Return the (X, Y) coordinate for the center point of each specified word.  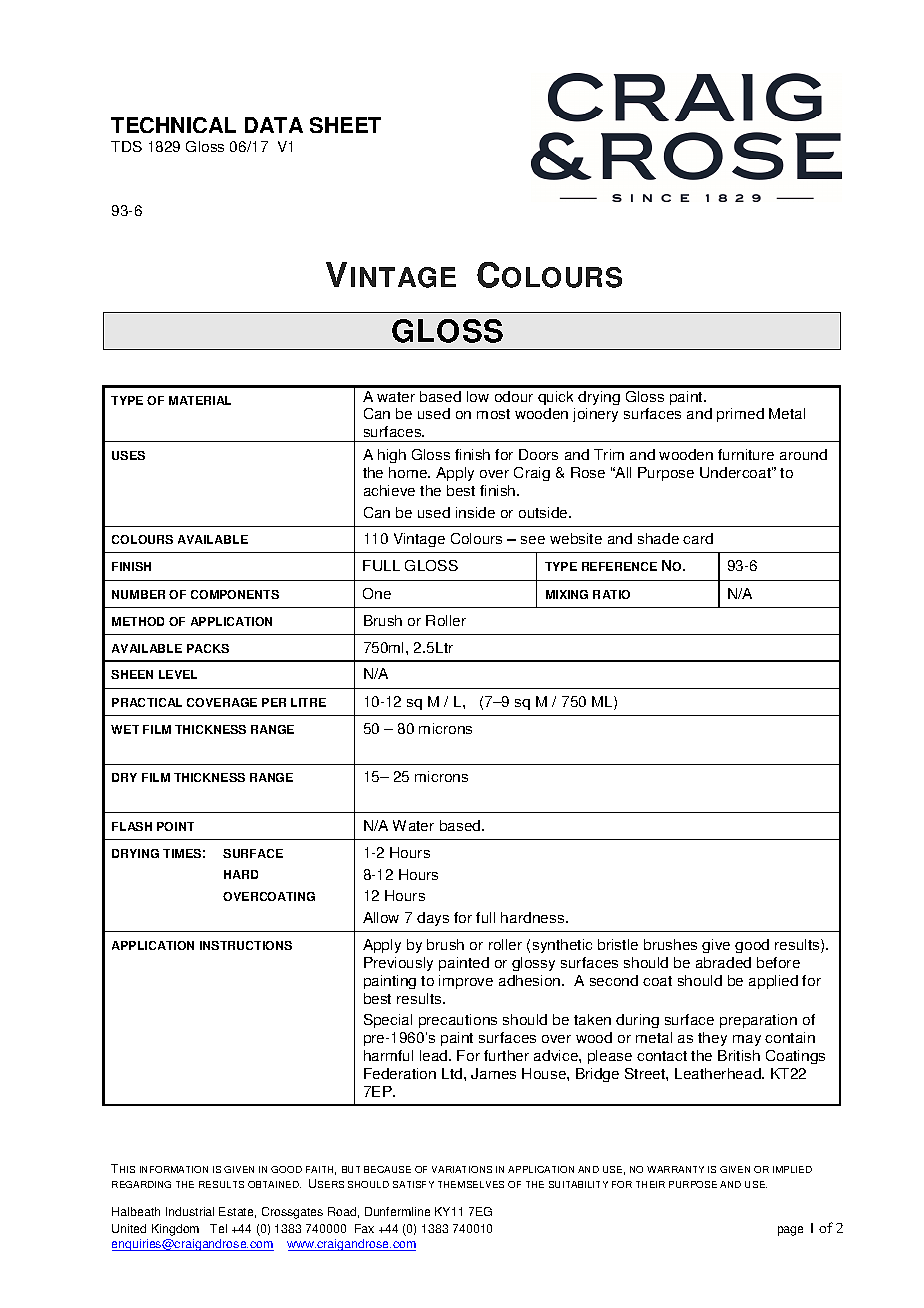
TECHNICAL (173, 125)
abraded (723, 962)
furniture (746, 454)
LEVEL (178, 674)
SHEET (345, 125)
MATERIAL (200, 400)
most (493, 414)
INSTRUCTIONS (246, 945)
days (433, 919)
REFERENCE (619, 566)
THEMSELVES (471, 1184)
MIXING (567, 594)
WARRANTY (675, 1169)
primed (740, 415)
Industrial (190, 1211)
